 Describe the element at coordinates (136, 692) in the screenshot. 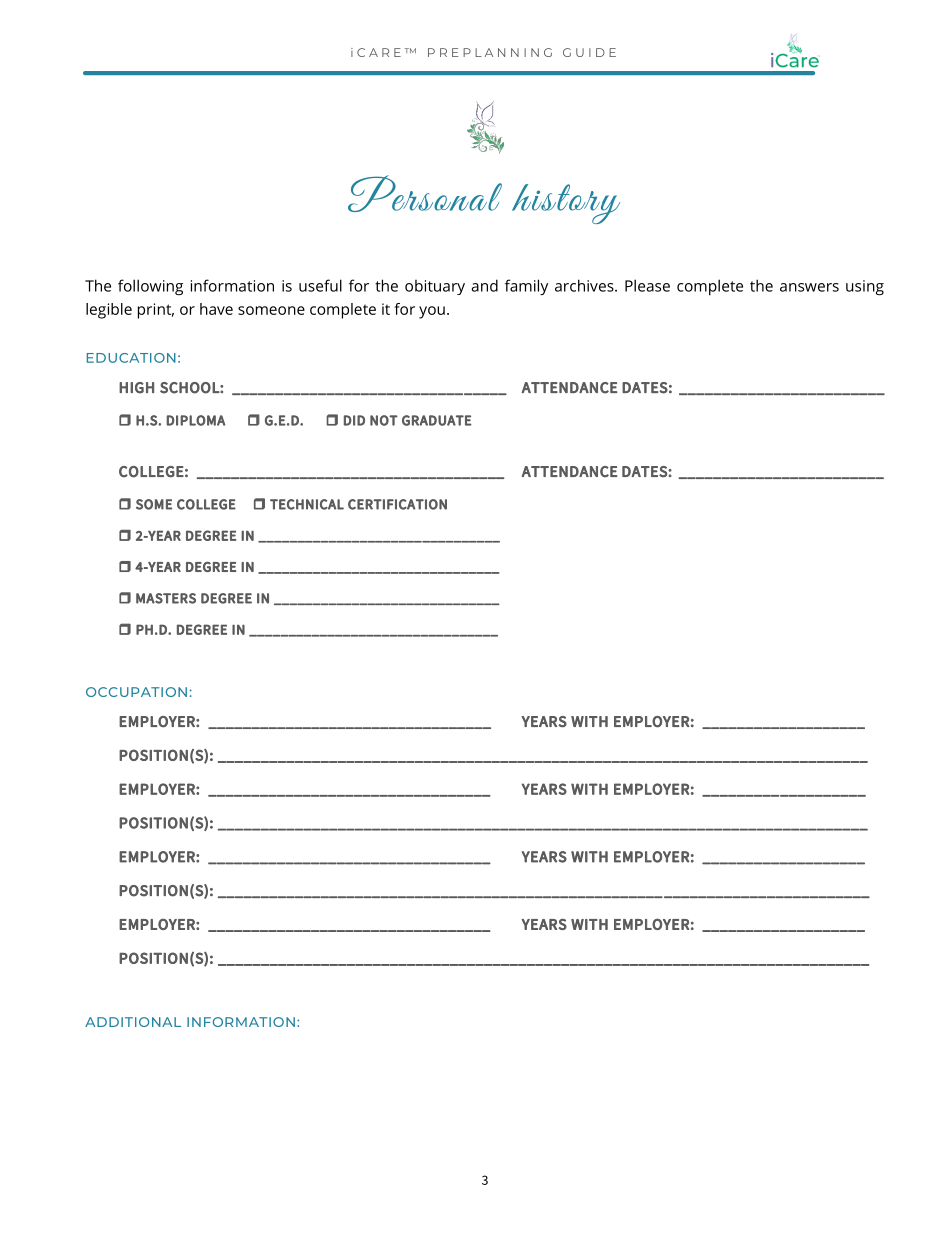

I see `OCCUPATION` at that location.
